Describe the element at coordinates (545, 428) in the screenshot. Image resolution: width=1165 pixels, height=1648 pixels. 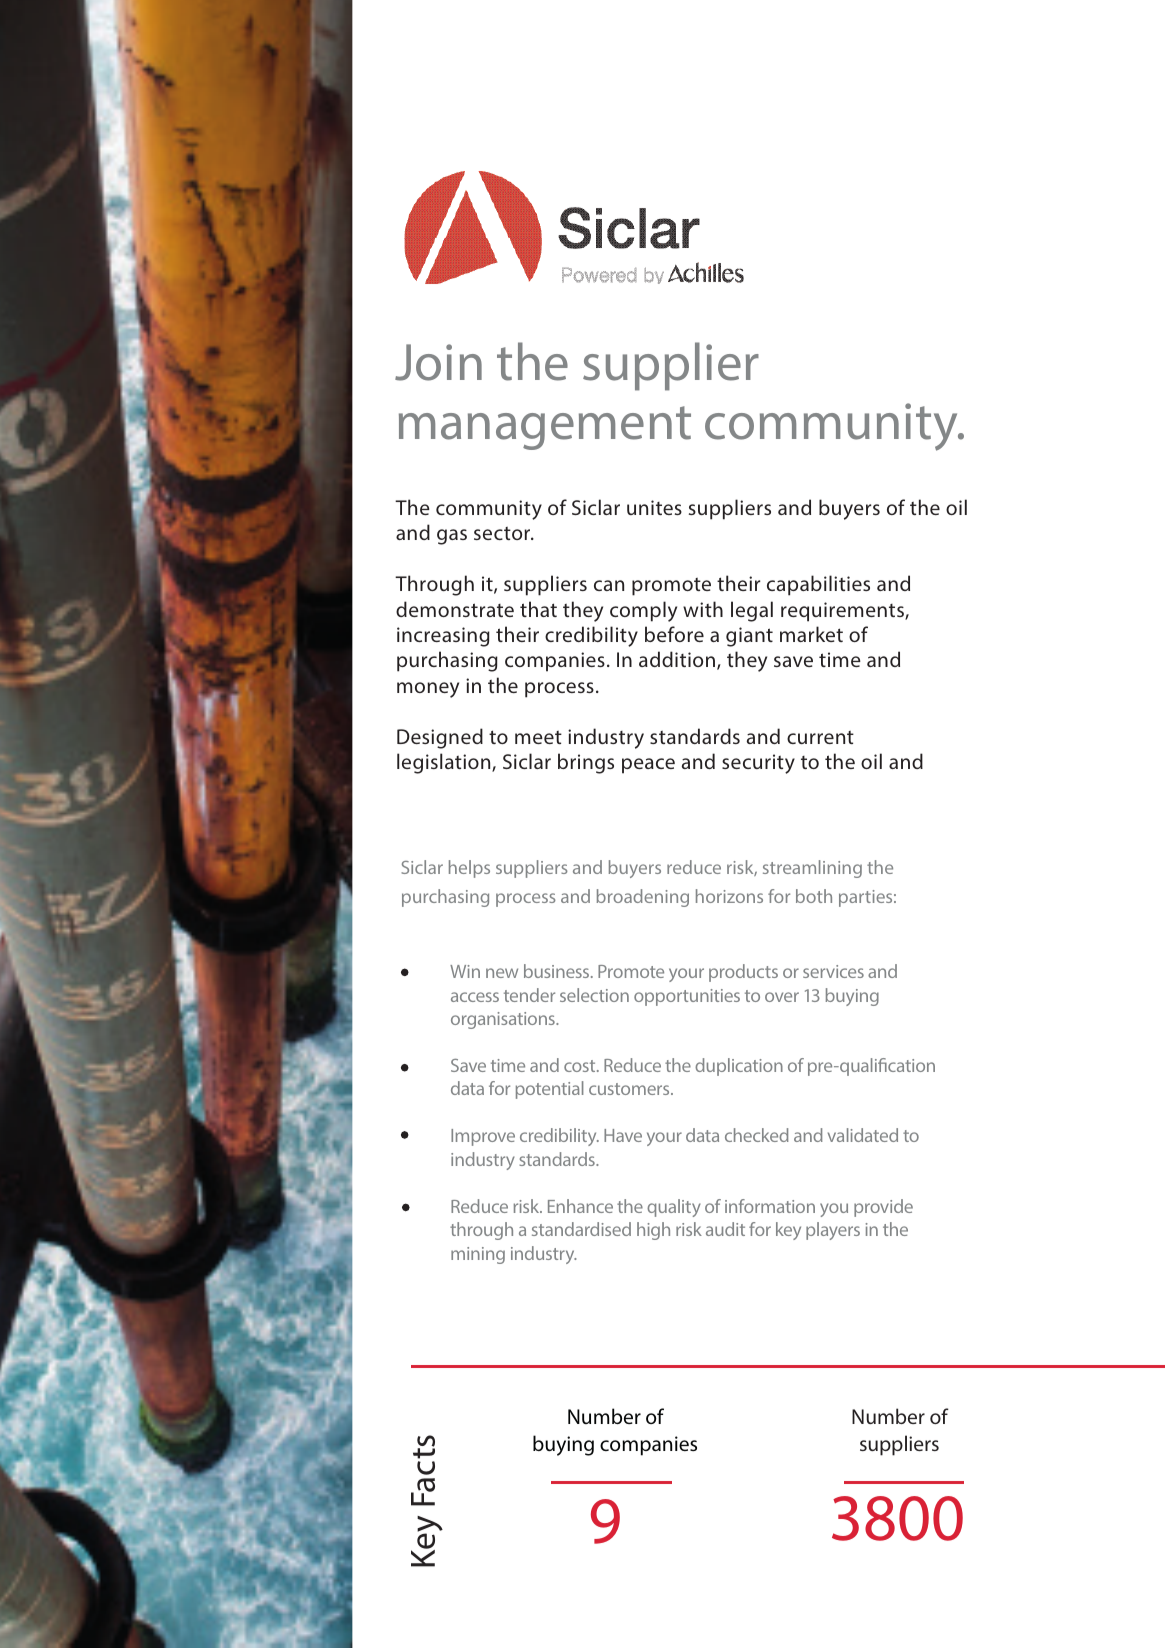
I see `management` at that location.
